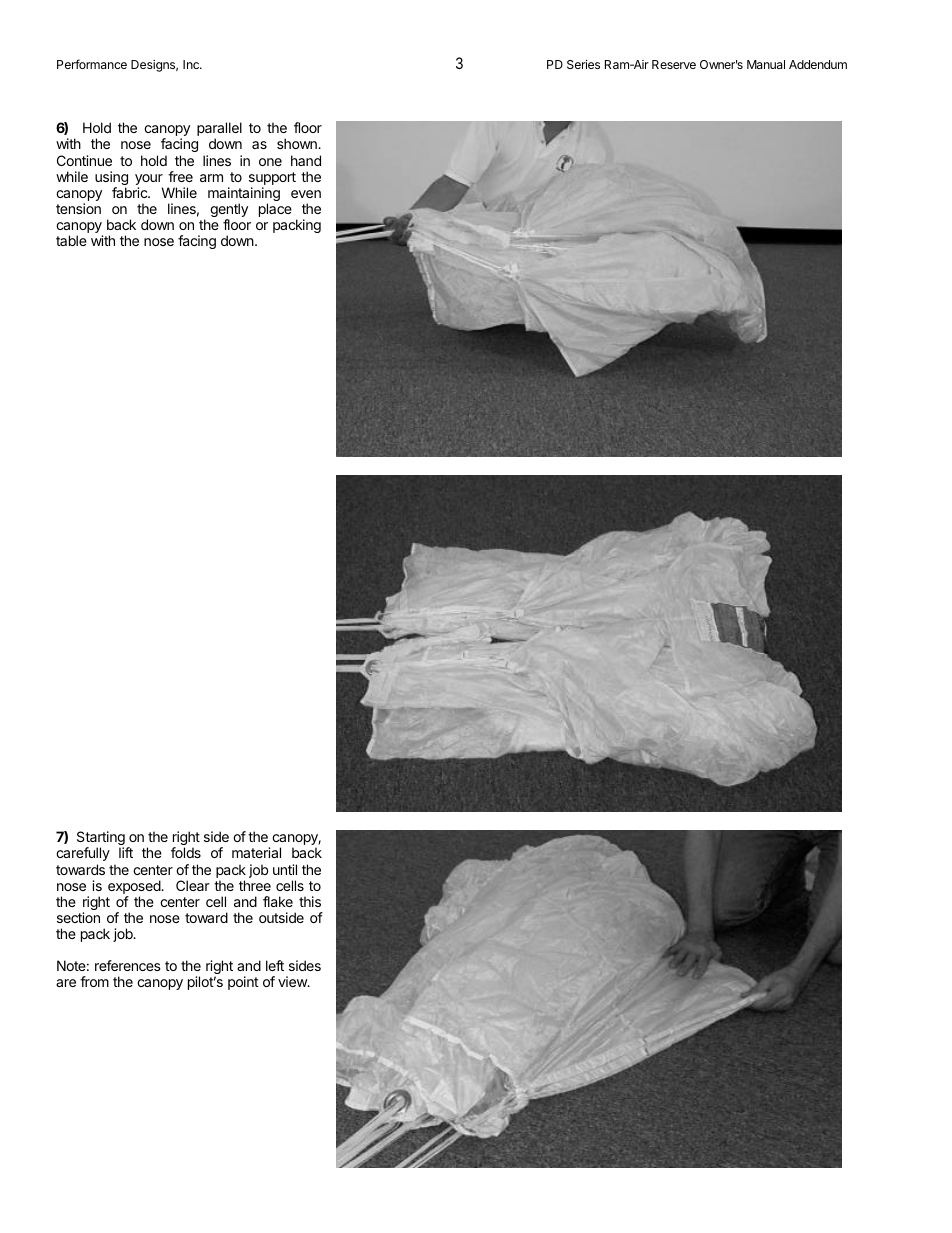 The width and height of the screenshot is (952, 1233). I want to click on material, so click(256, 852).
